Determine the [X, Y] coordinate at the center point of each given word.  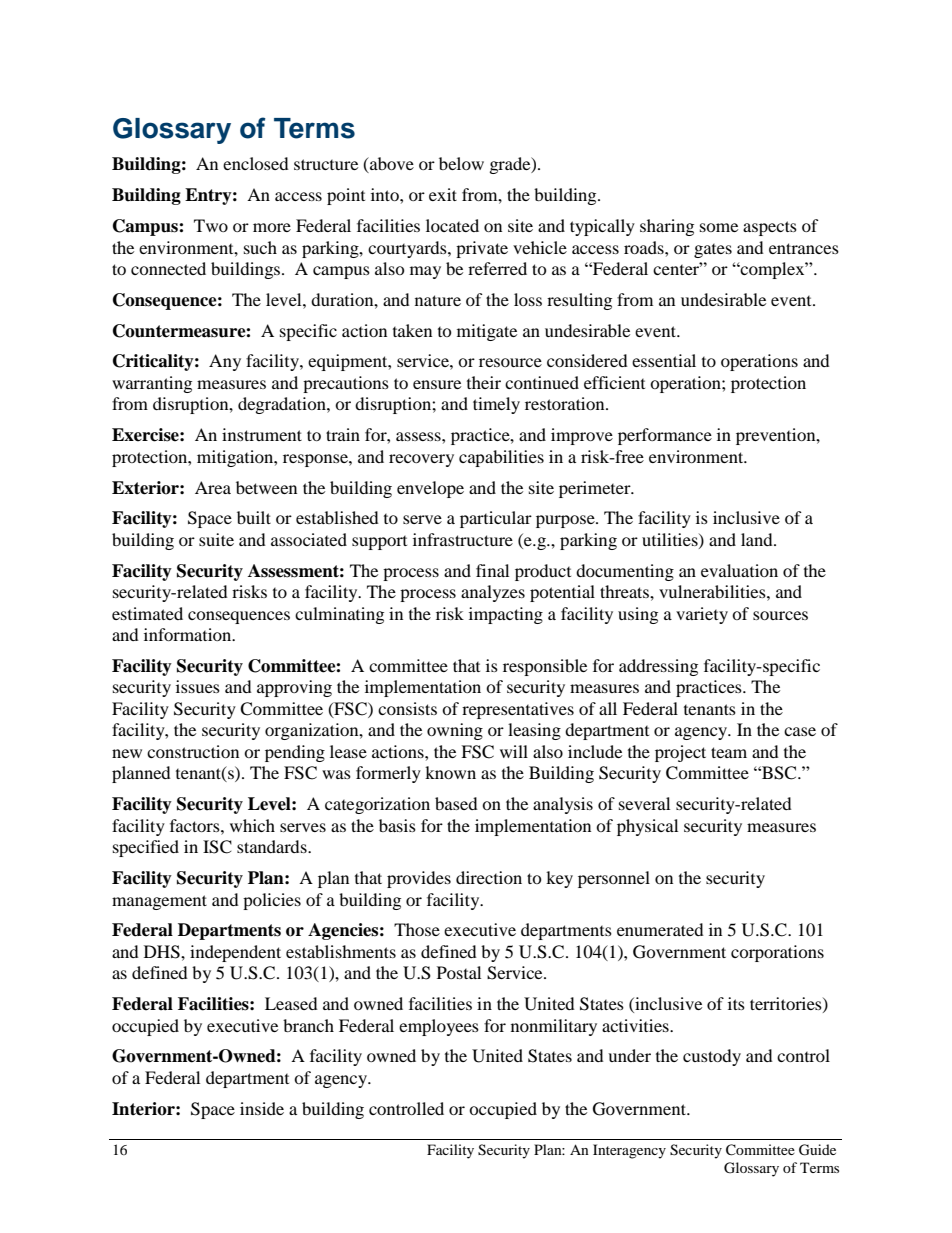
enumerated [660, 929]
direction [489, 877]
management [159, 902]
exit [443, 194]
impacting [506, 615]
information [189, 634]
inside [262, 1108]
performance [665, 436]
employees [439, 1027]
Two [211, 225]
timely [496, 405]
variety [702, 615]
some [719, 227]
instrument [262, 434]
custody [712, 1057]
